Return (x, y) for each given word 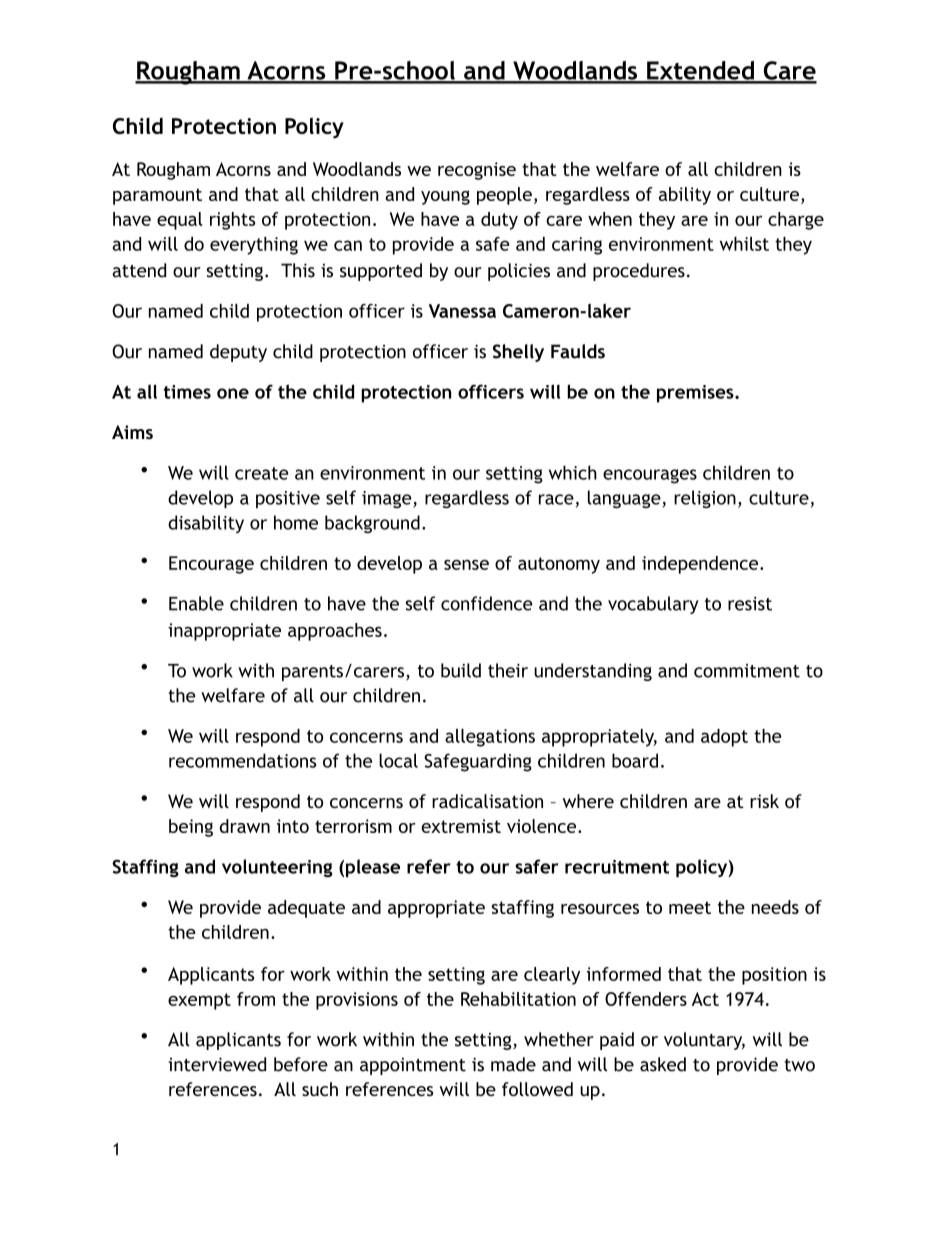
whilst (744, 244)
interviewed (217, 1064)
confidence (487, 603)
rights (232, 221)
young (445, 197)
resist (750, 604)
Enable (196, 603)
